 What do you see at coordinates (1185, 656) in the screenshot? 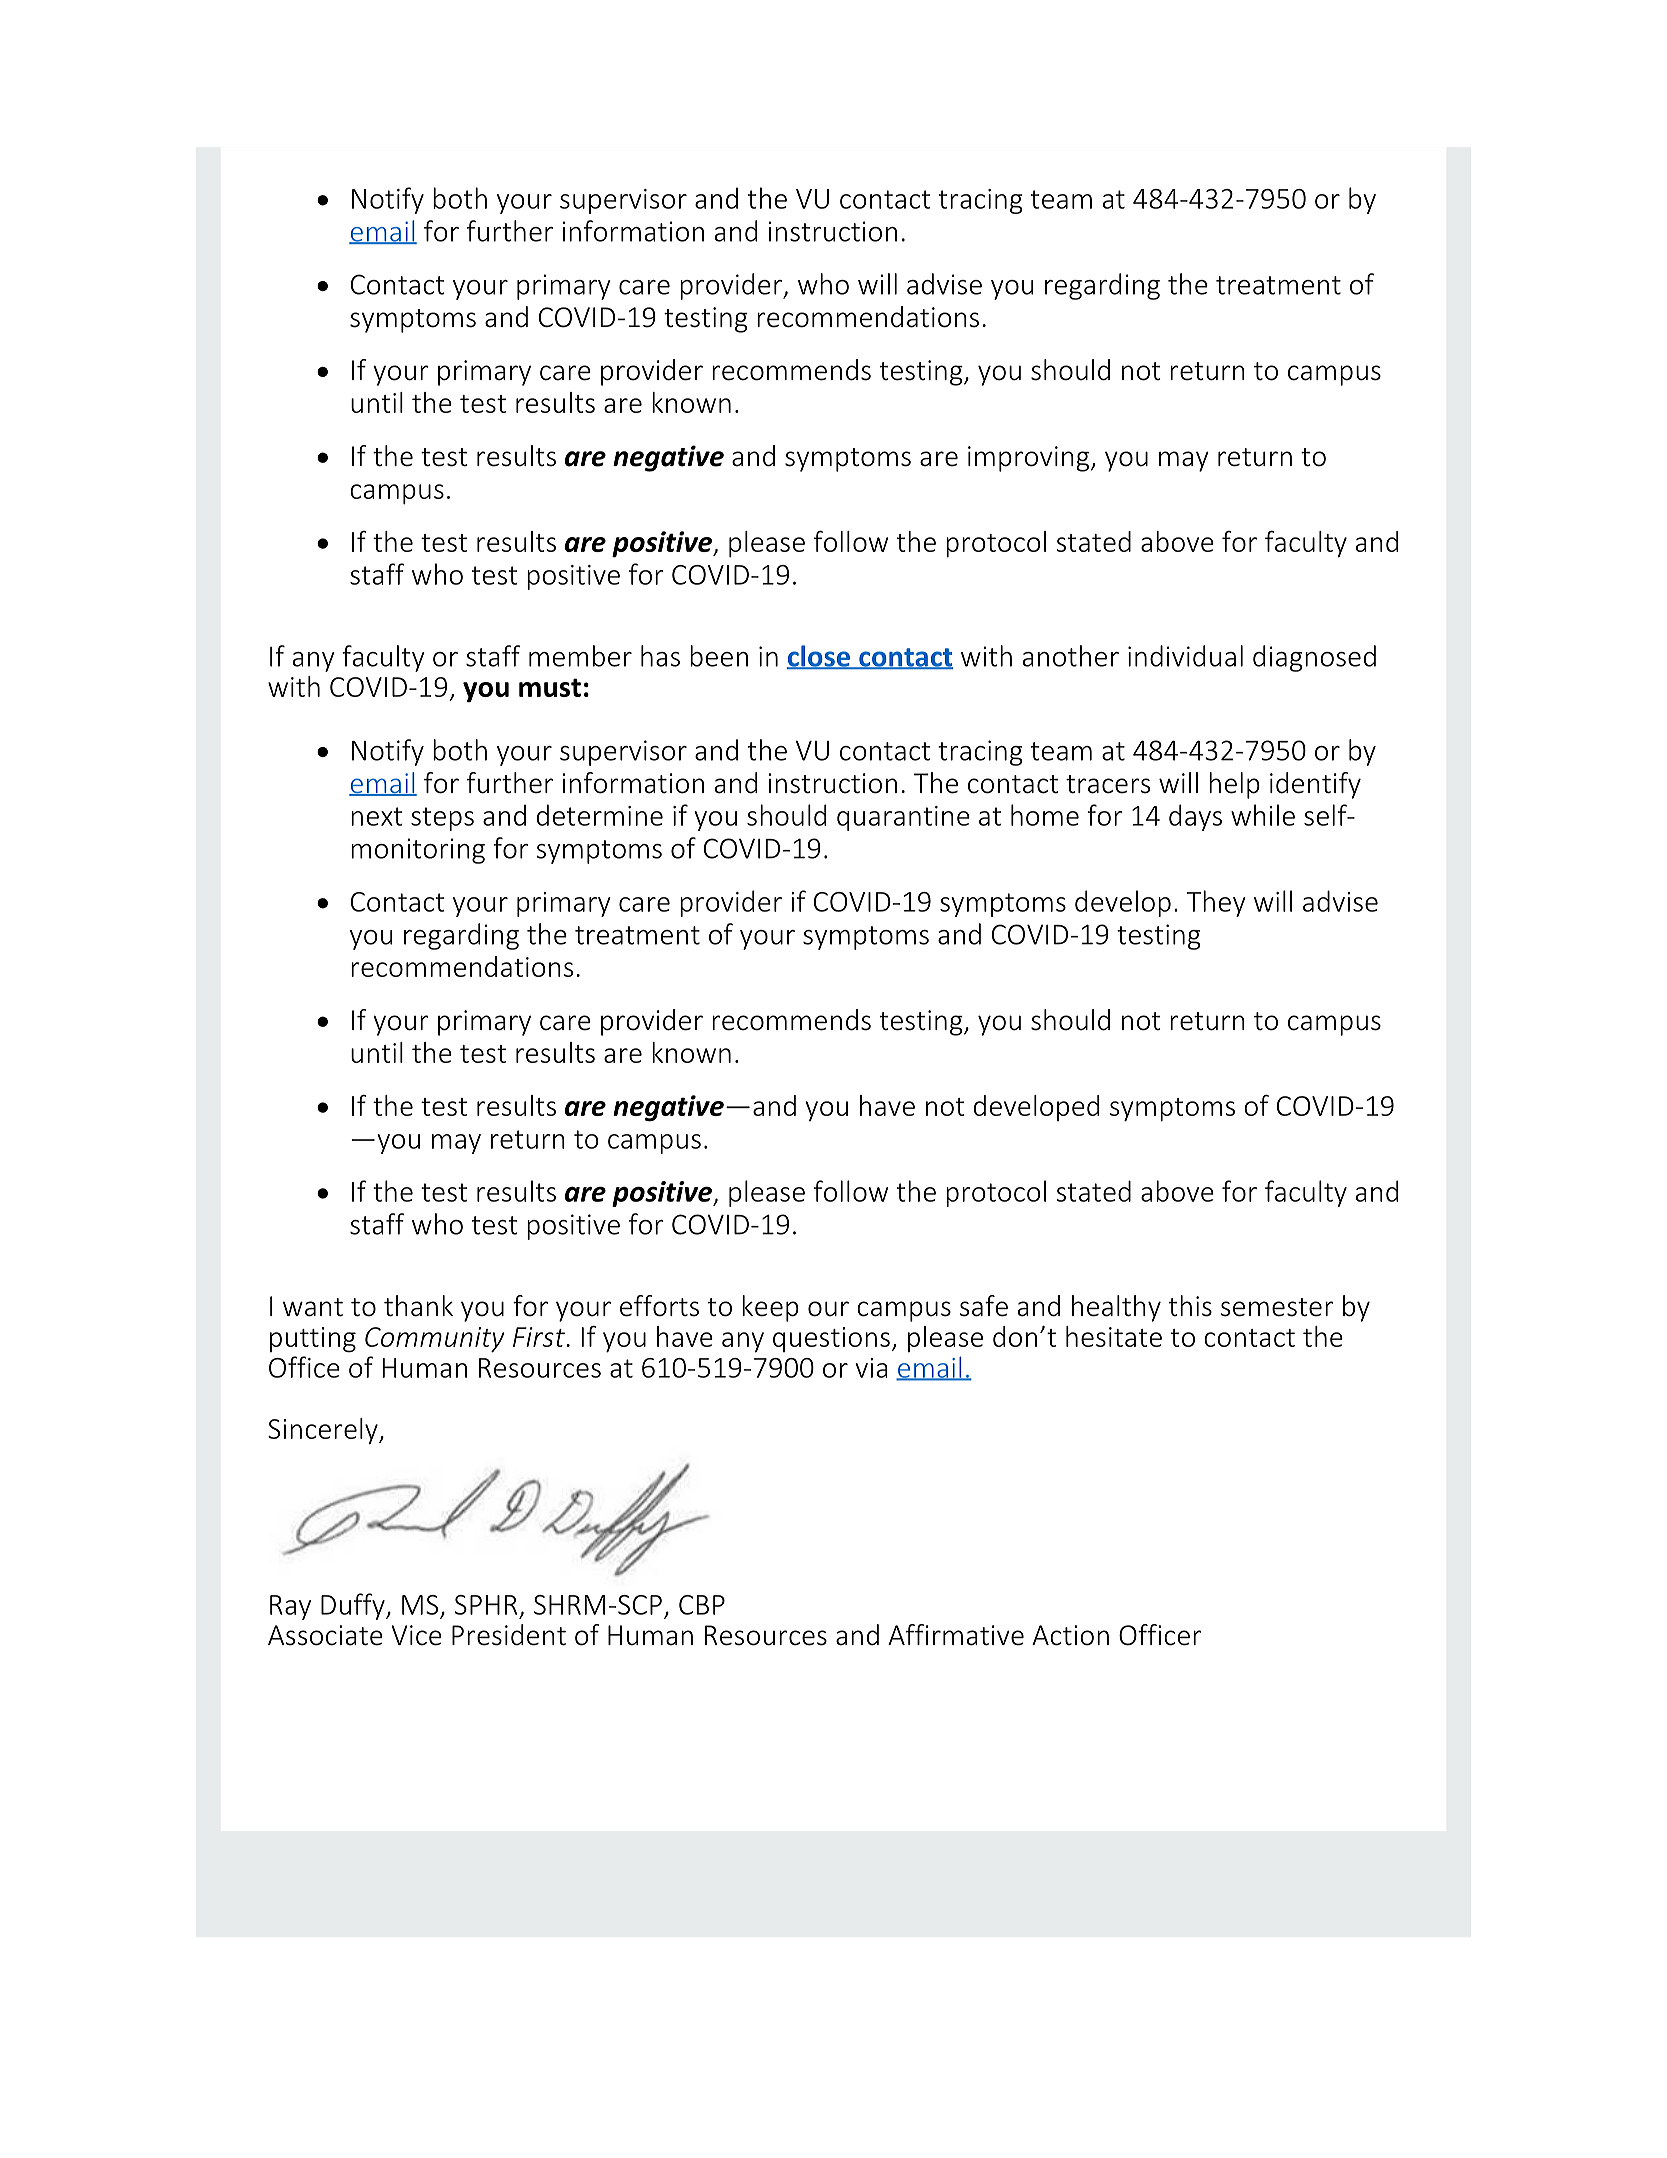
I see `individual` at bounding box center [1185, 656].
